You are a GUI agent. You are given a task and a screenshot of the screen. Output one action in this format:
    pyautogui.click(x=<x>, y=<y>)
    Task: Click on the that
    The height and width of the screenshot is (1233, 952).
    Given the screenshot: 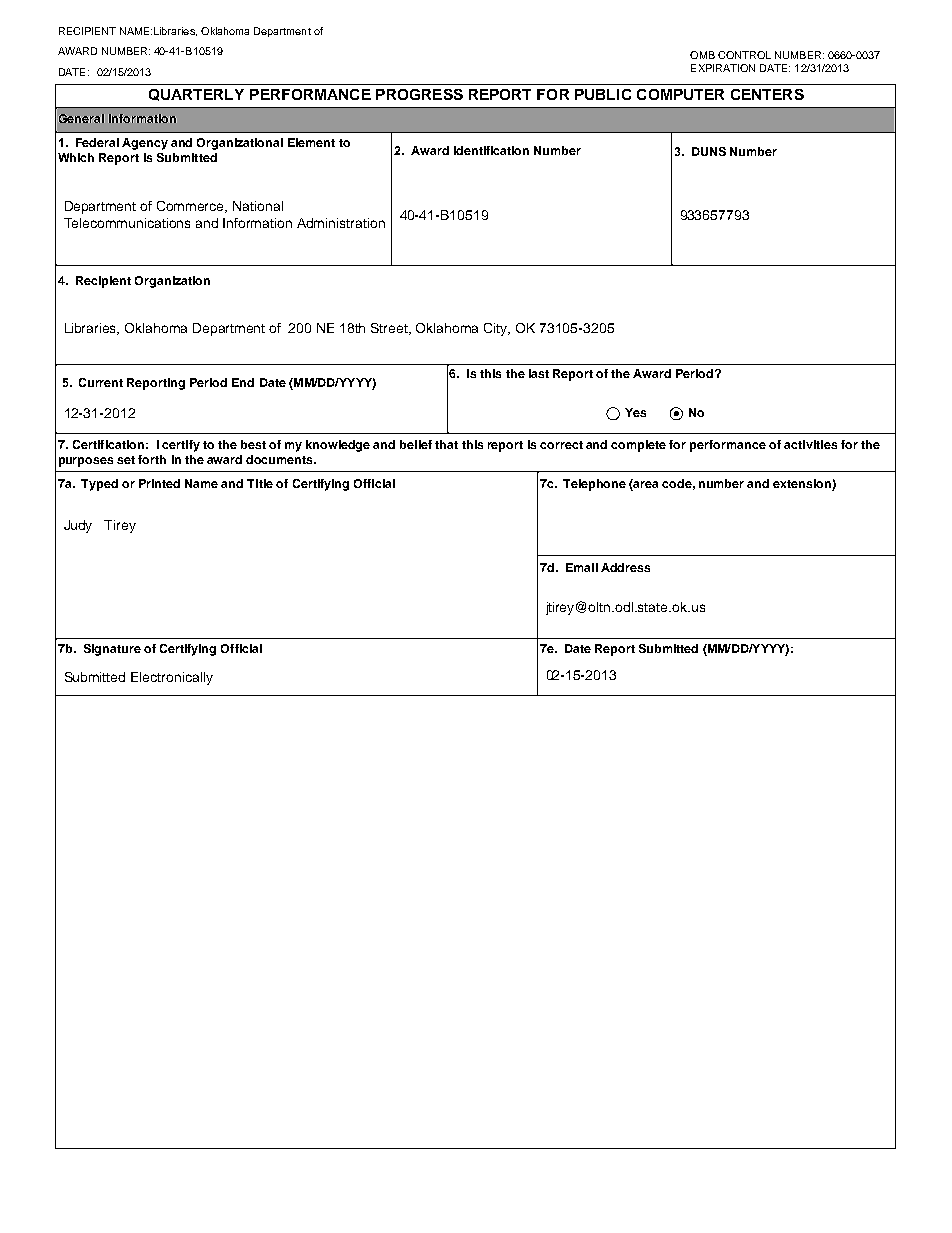 What is the action you would take?
    pyautogui.click(x=446, y=444)
